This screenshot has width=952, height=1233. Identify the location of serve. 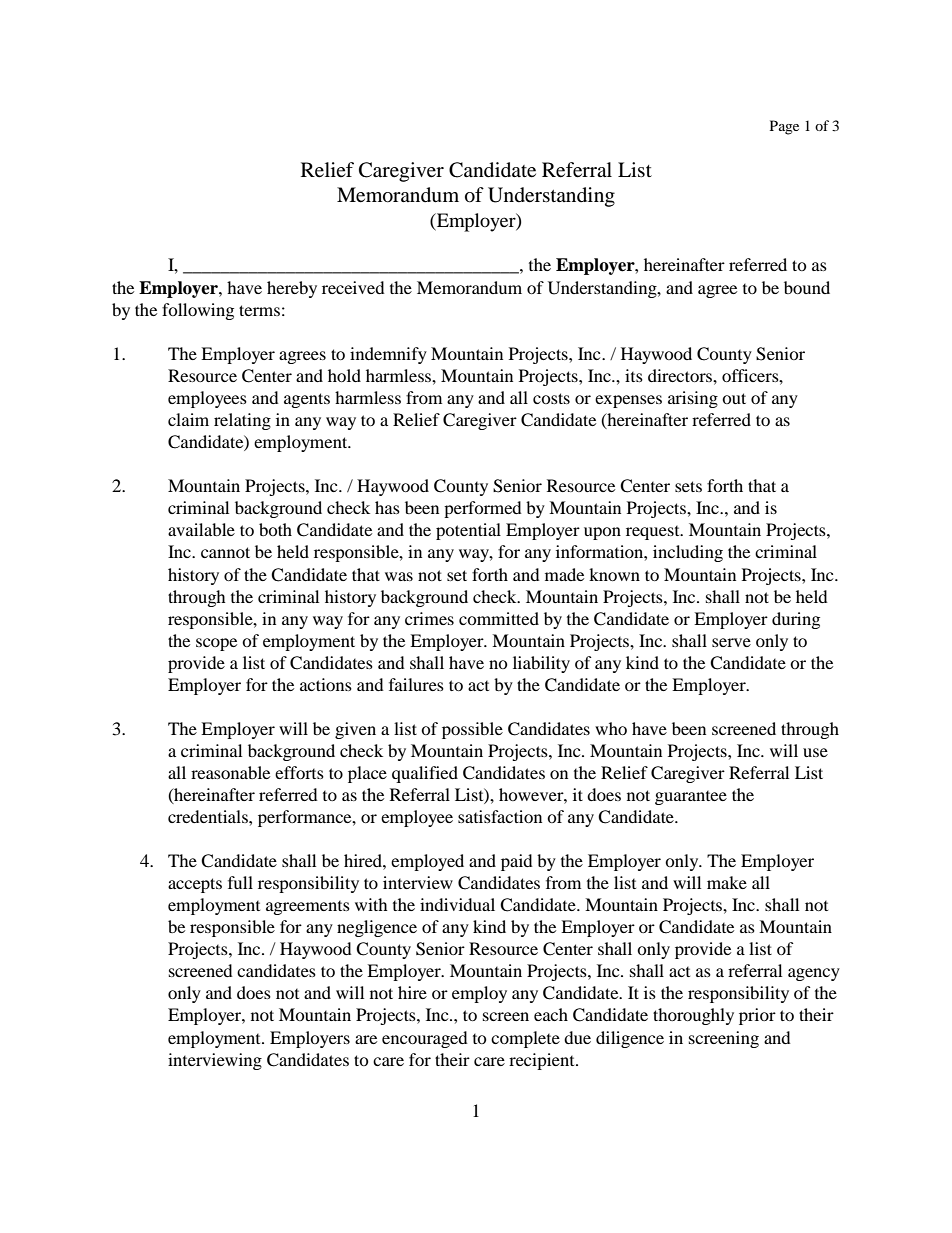
(731, 642).
